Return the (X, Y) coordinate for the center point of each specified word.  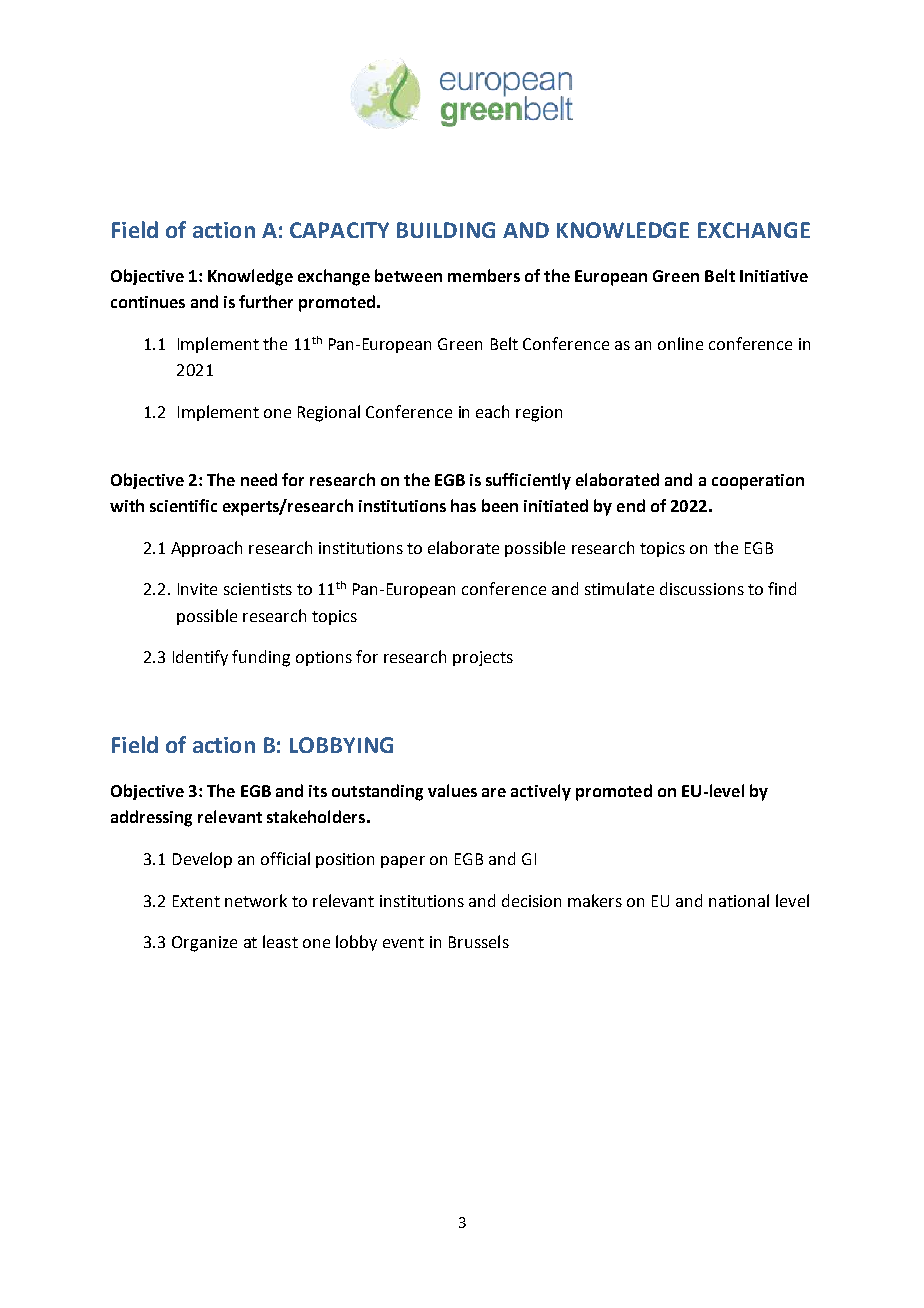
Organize (204, 944)
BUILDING (446, 230)
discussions (702, 588)
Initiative (774, 276)
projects (483, 658)
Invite (197, 589)
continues (148, 302)
